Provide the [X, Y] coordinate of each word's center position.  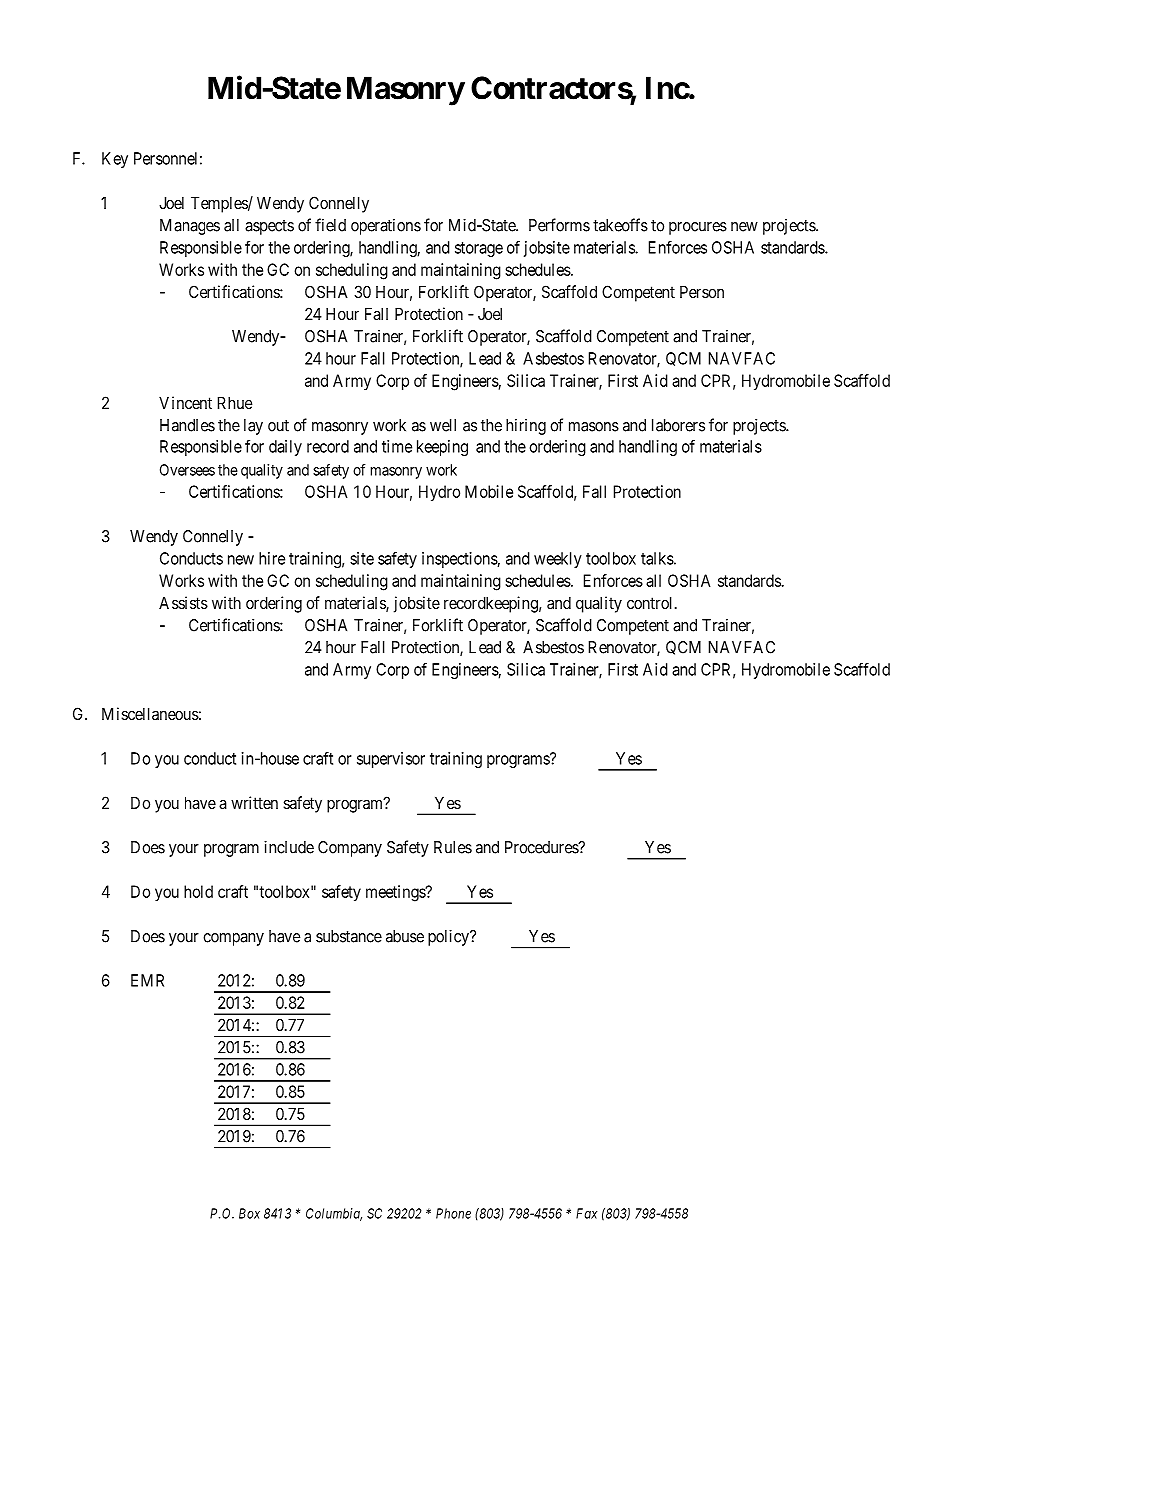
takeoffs [620, 225]
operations [386, 227]
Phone [453, 1213]
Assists [183, 602]
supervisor [391, 760]
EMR [147, 980]
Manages [190, 227]
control [651, 602]
